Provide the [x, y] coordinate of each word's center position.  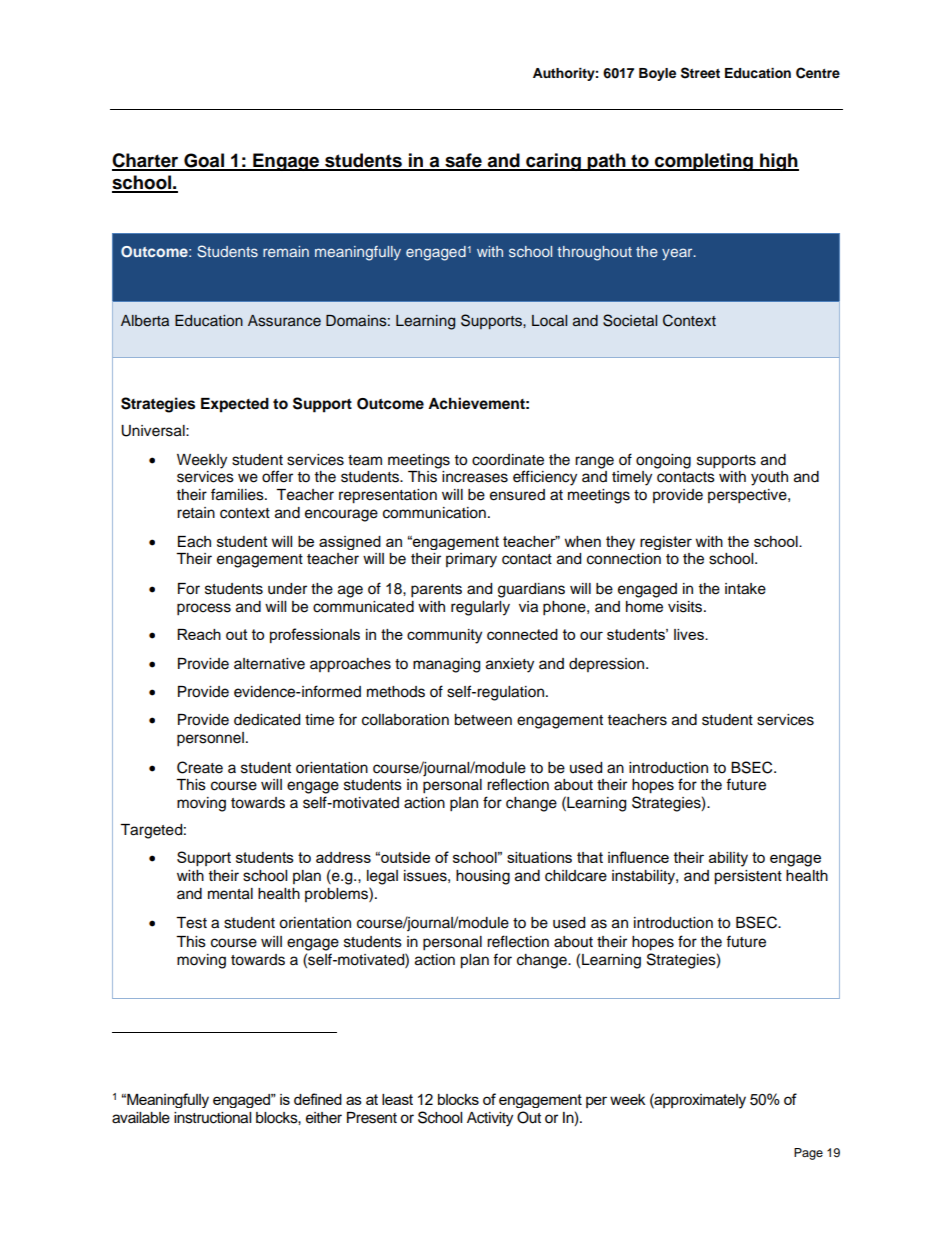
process [204, 609]
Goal [204, 161]
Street [700, 73]
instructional [212, 1118]
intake [745, 589]
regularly [480, 608]
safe [463, 161]
